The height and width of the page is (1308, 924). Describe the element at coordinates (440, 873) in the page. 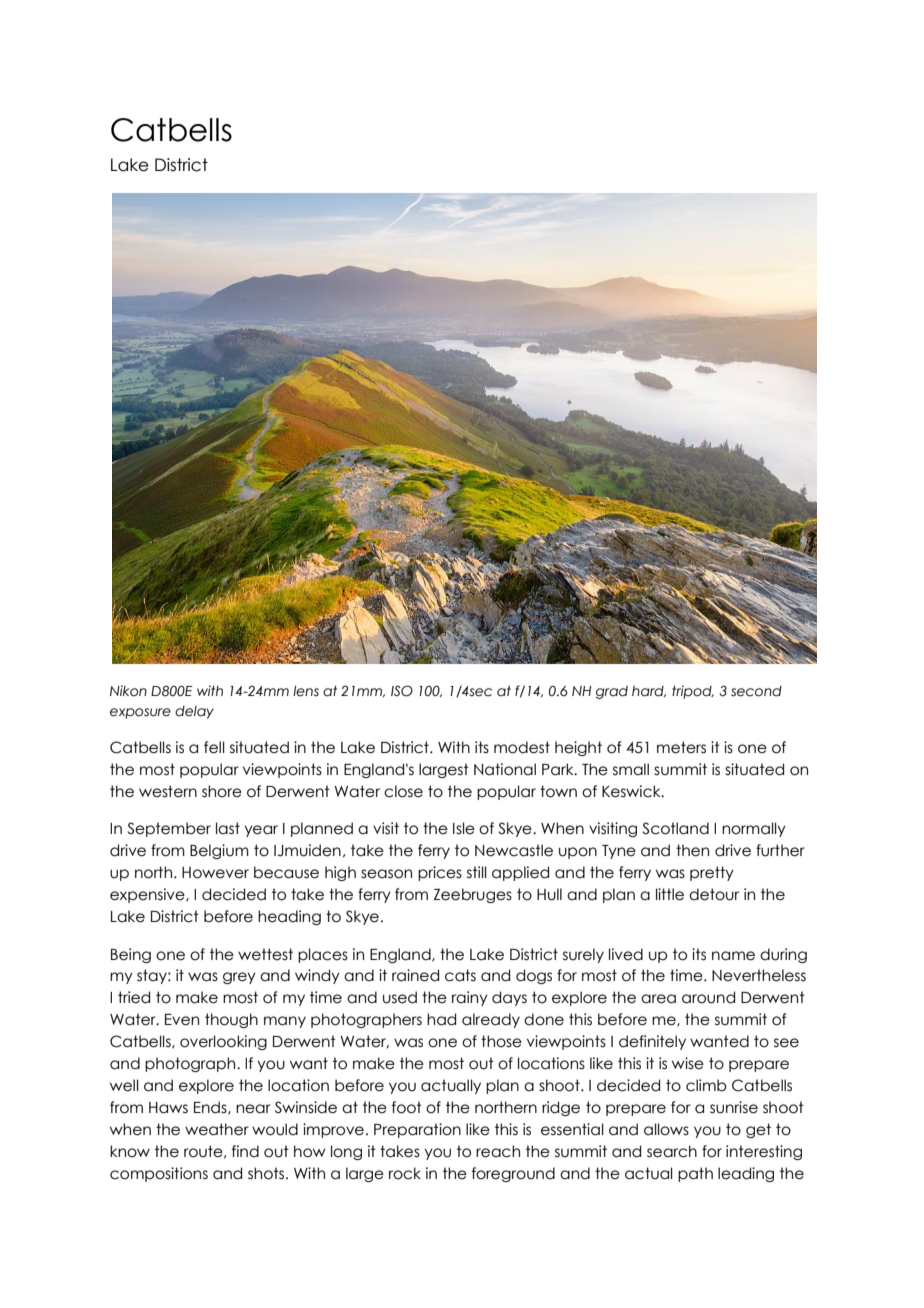

I see `prices` at that location.
